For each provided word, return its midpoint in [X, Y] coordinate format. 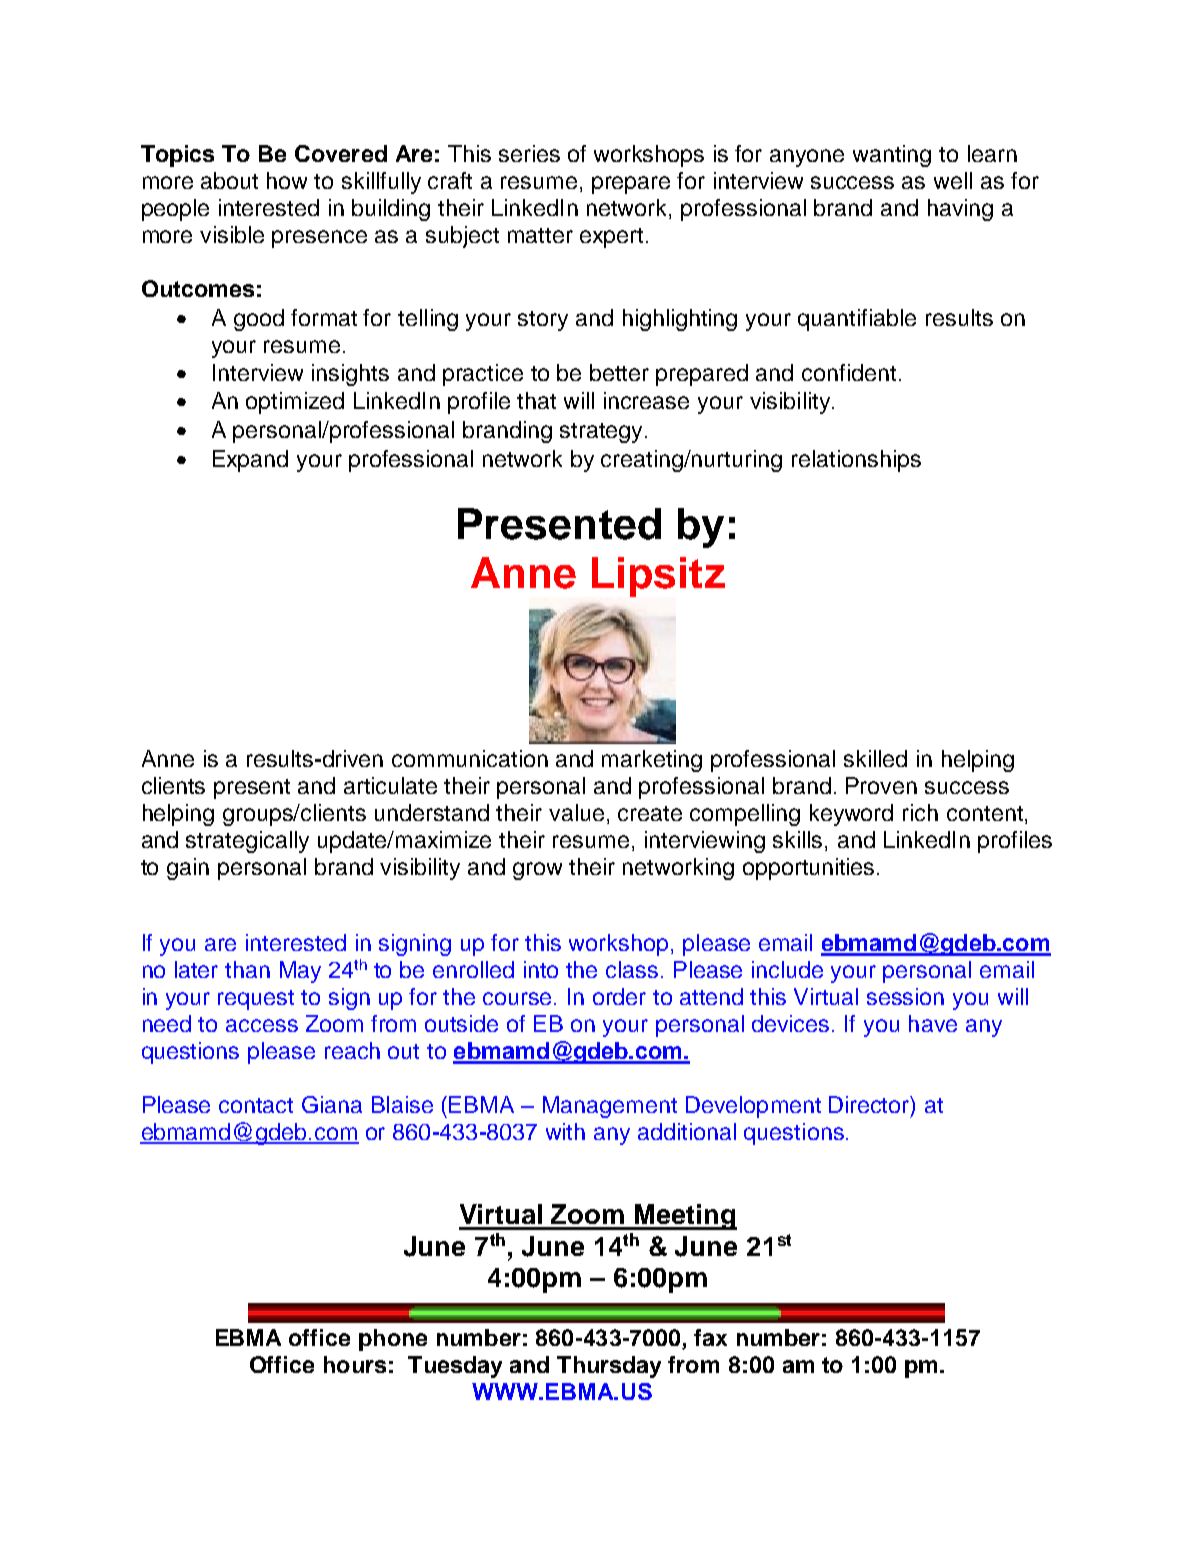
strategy [601, 433]
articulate [390, 785]
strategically [247, 842]
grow [537, 871]
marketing [652, 761]
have [933, 1023]
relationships [856, 461]
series [529, 153]
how [287, 180]
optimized [295, 403]
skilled [875, 758]
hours [355, 1364]
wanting [892, 156]
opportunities [810, 869]
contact [256, 1105]
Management [610, 1107]
